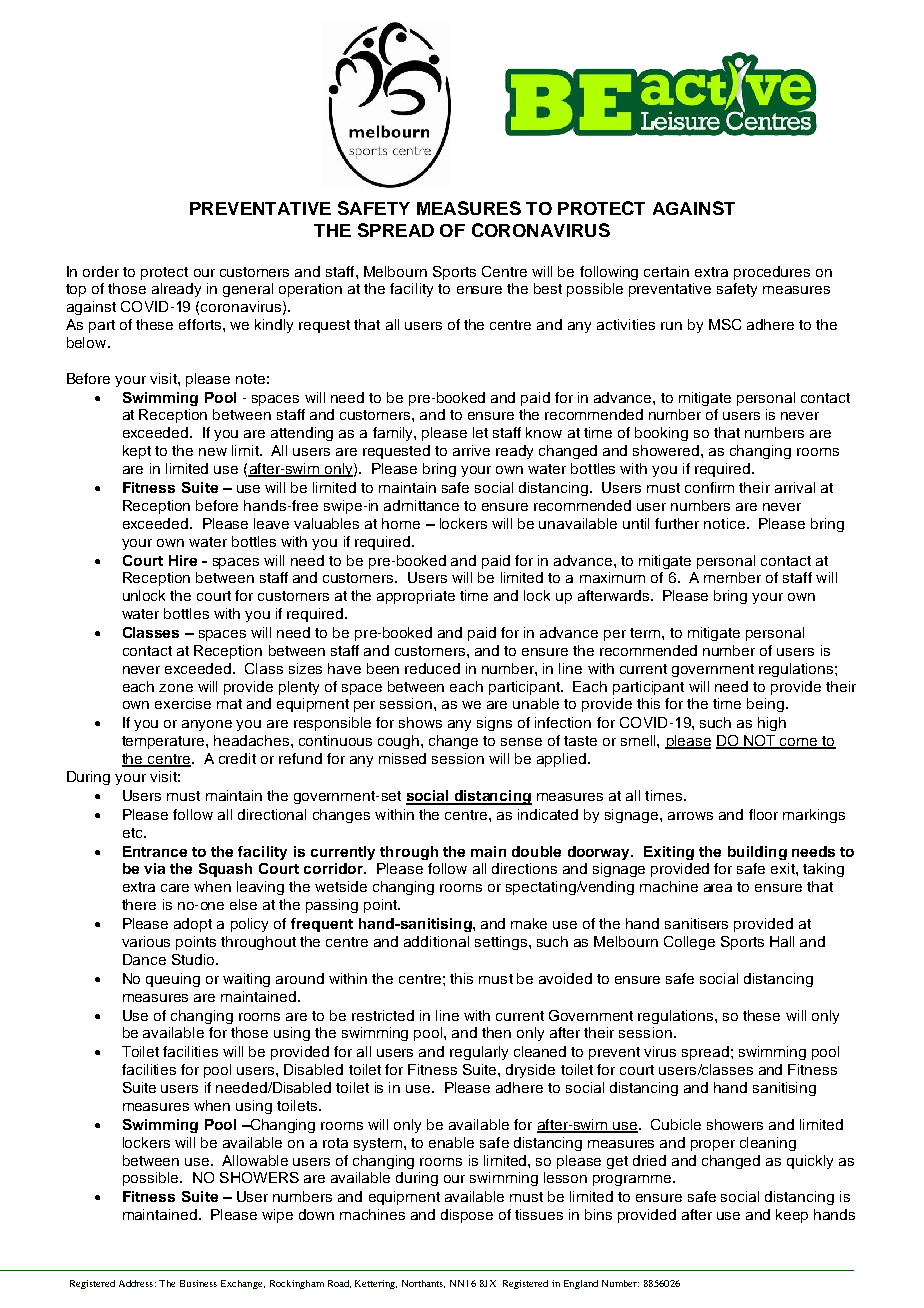 The height and width of the document is (1308, 924). I want to click on best, so click(548, 288).
